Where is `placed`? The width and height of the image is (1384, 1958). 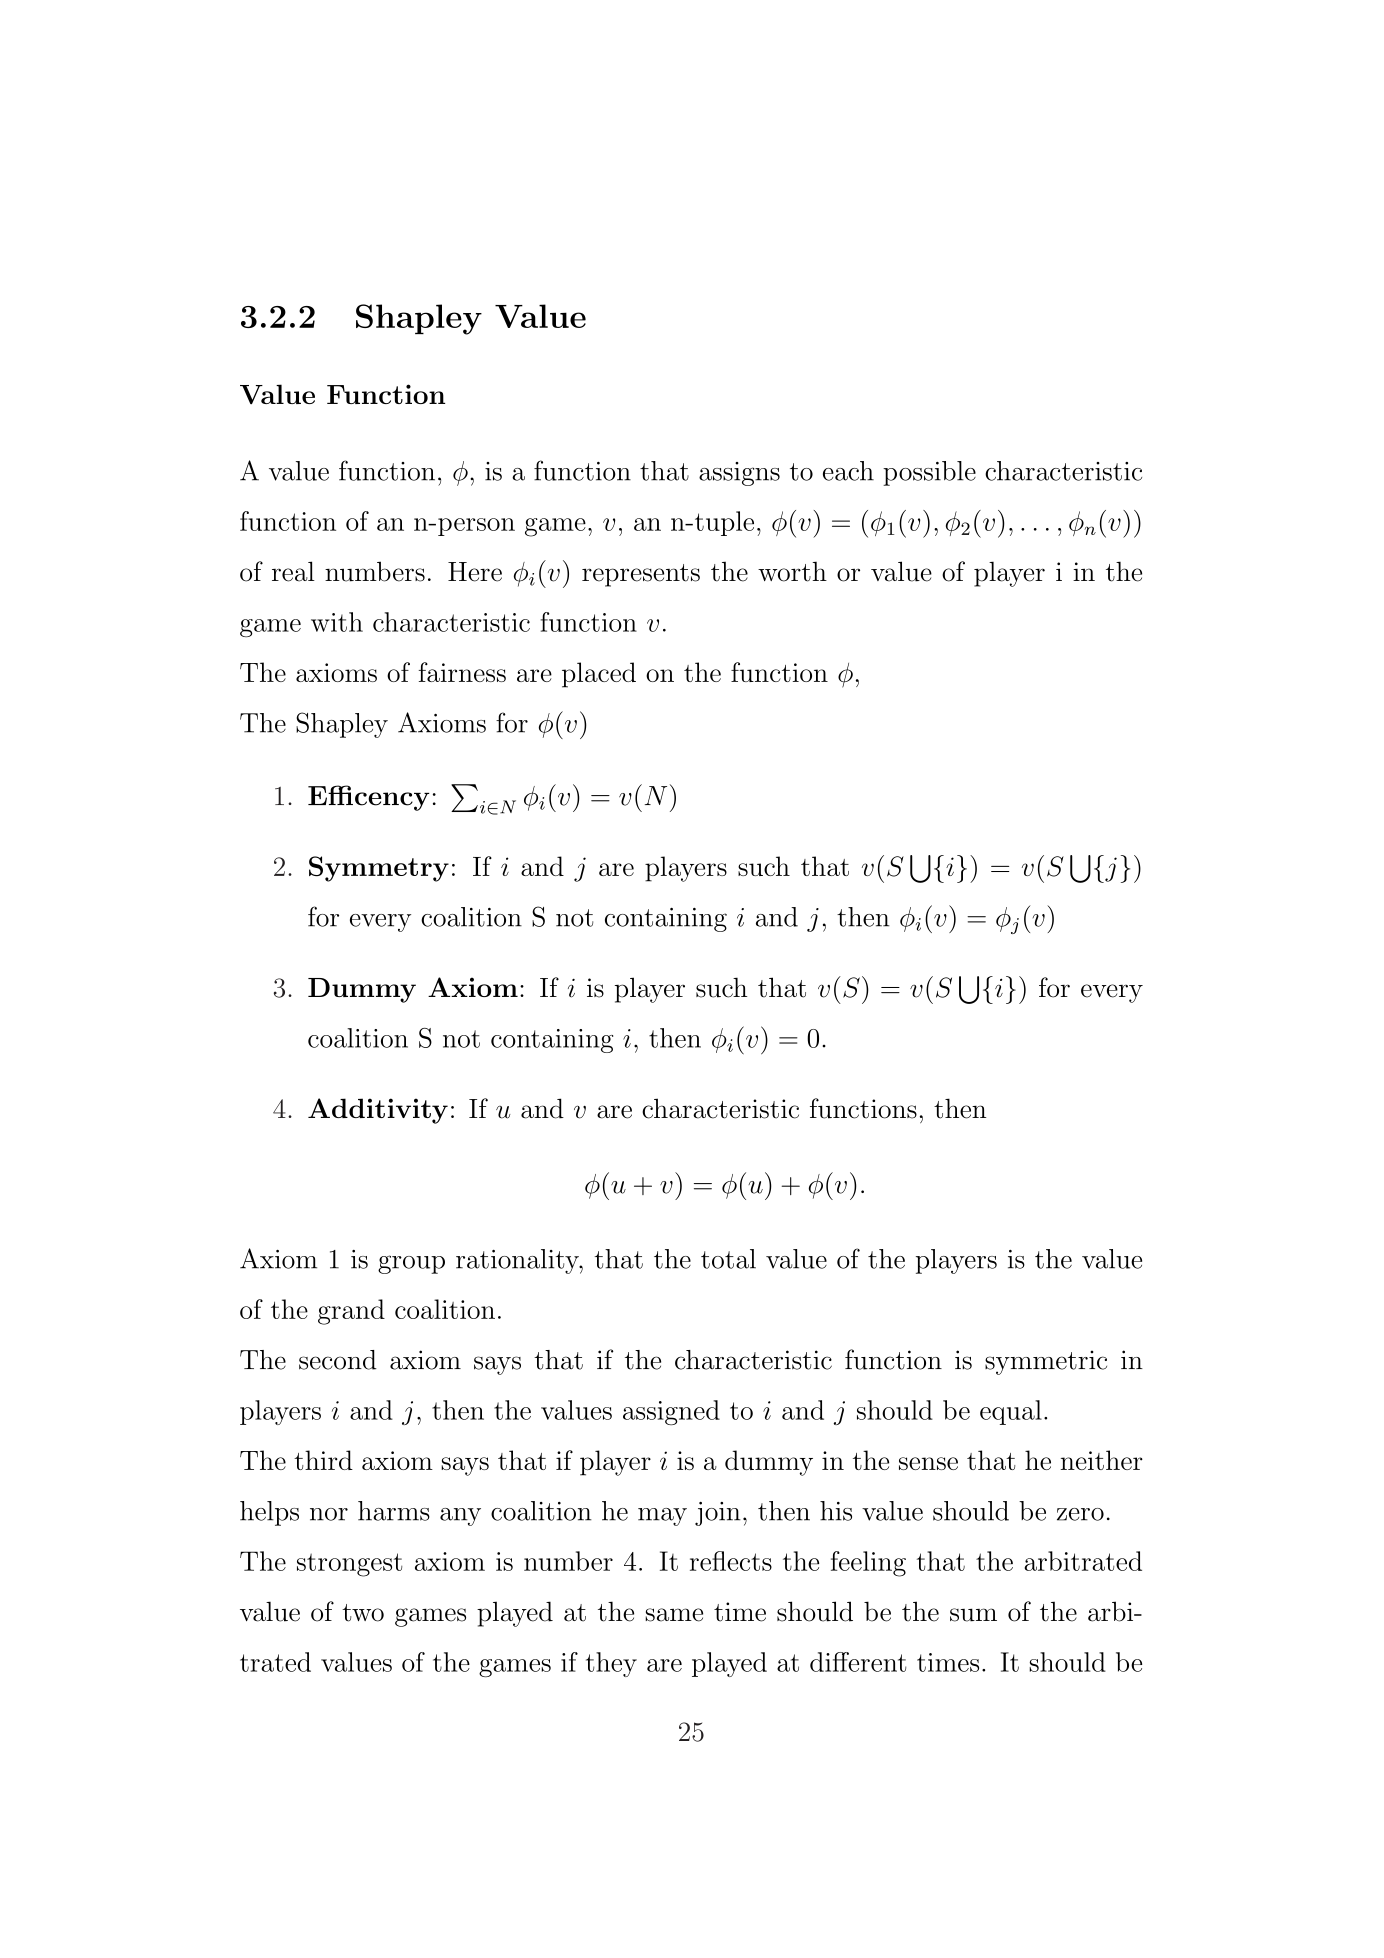 placed is located at coordinates (599, 675).
